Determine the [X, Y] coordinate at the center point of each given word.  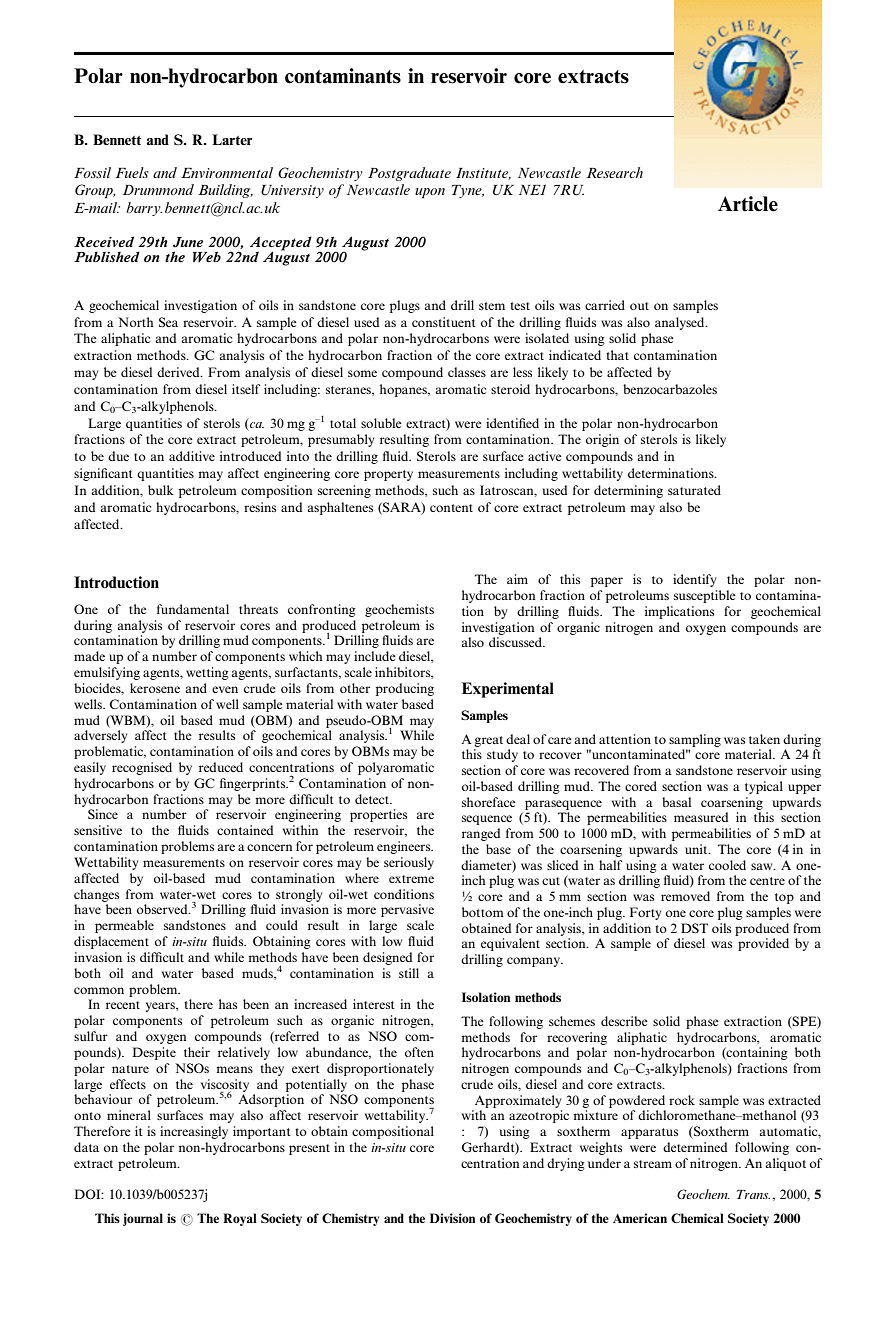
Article [748, 204]
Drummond [158, 189]
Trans [753, 1194]
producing [405, 689]
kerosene [155, 688]
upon [430, 193]
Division [452, 1218]
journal [143, 1219]
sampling [695, 740]
